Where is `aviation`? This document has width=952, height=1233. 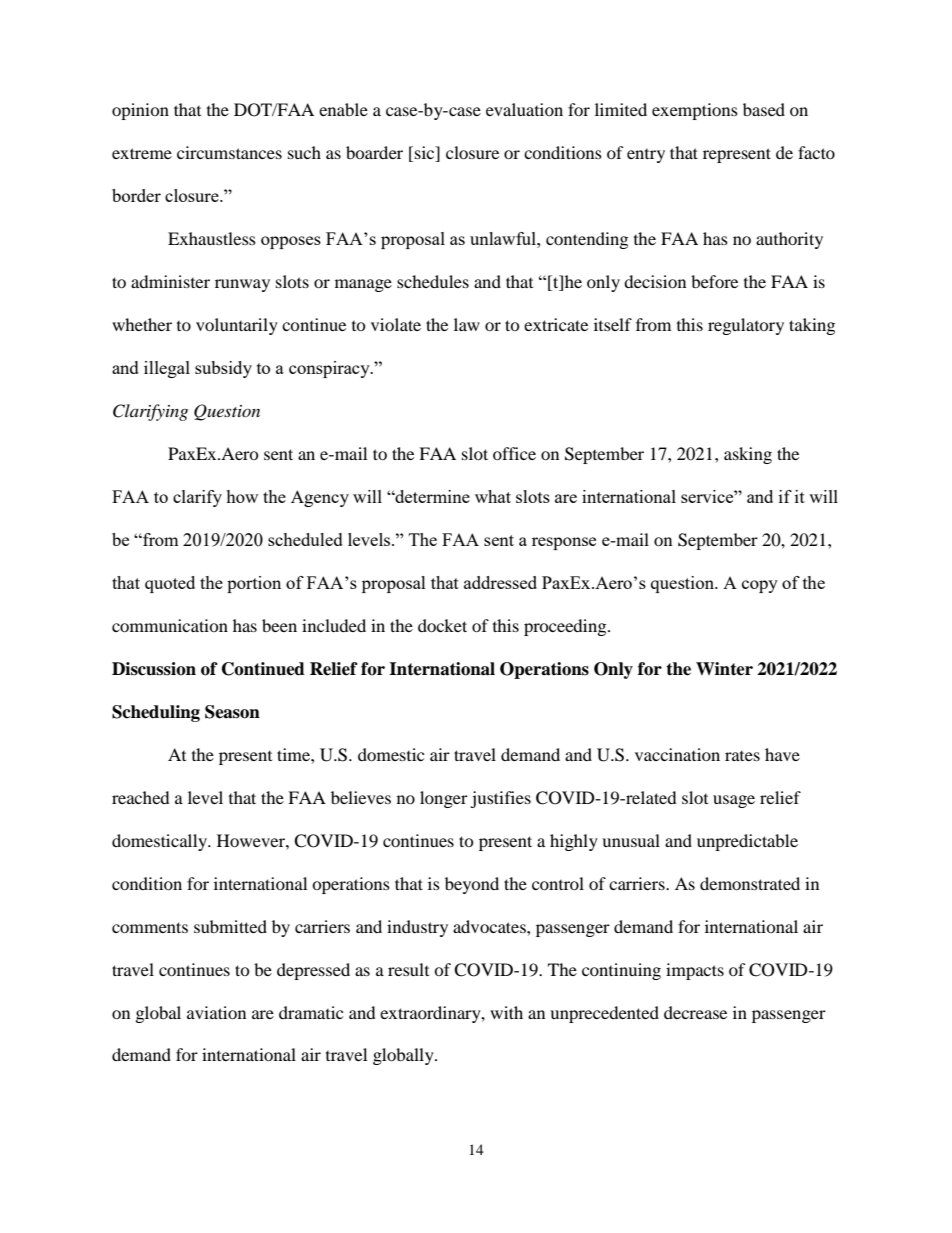
aviation is located at coordinates (216, 1012).
